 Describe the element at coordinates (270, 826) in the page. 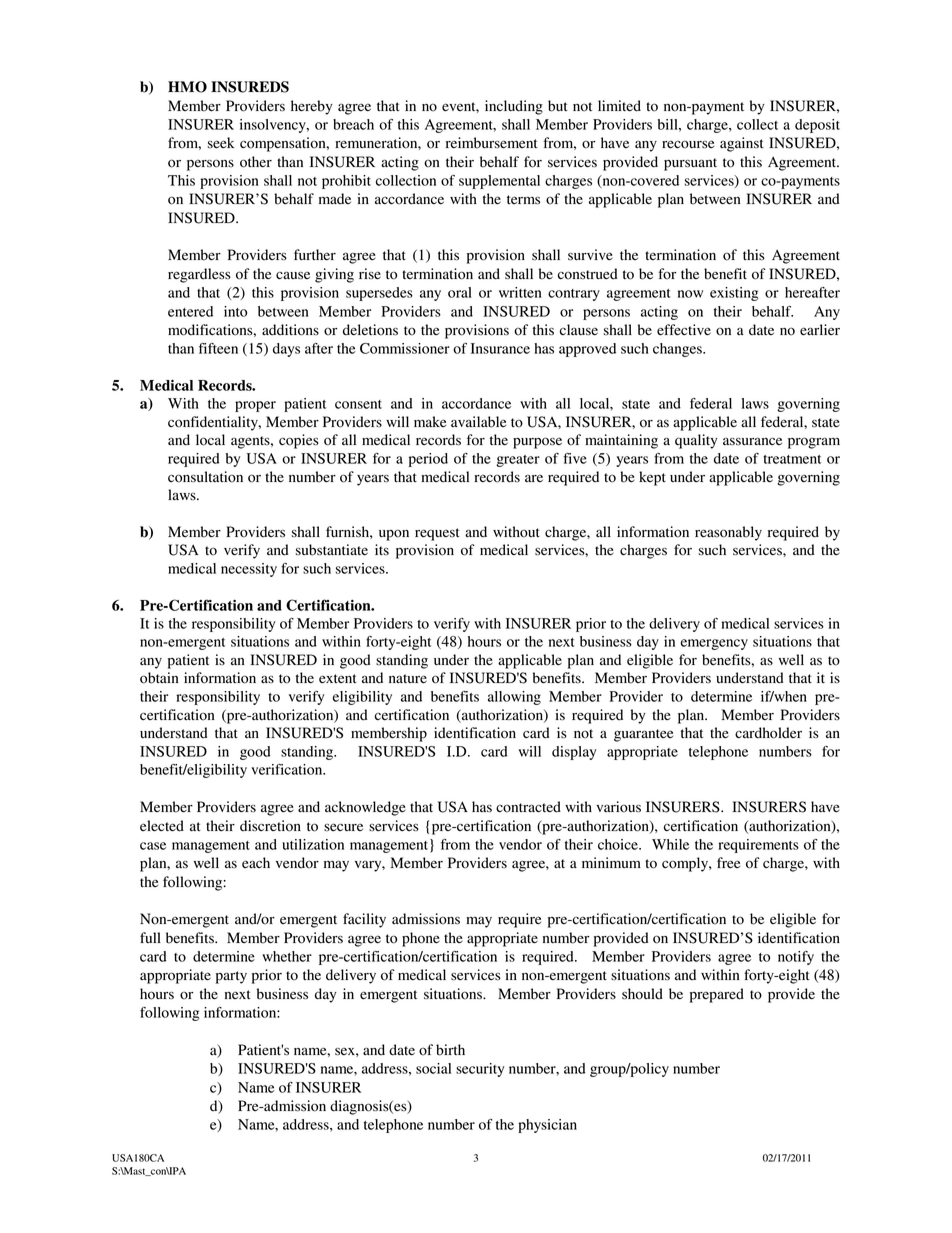

I see `discretion` at that location.
